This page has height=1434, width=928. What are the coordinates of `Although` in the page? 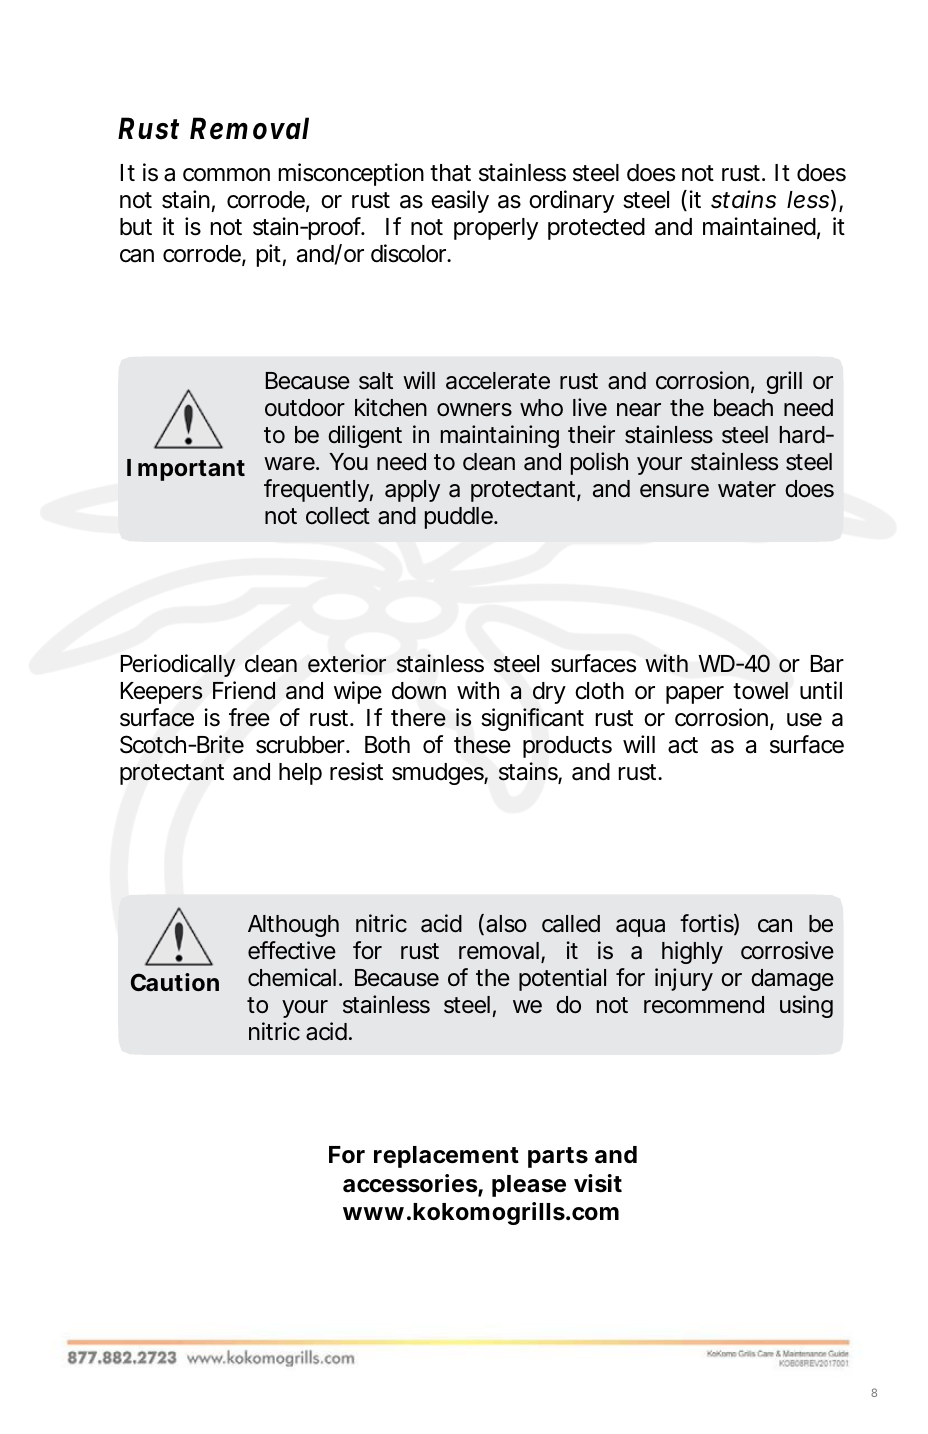 It's located at (293, 926).
